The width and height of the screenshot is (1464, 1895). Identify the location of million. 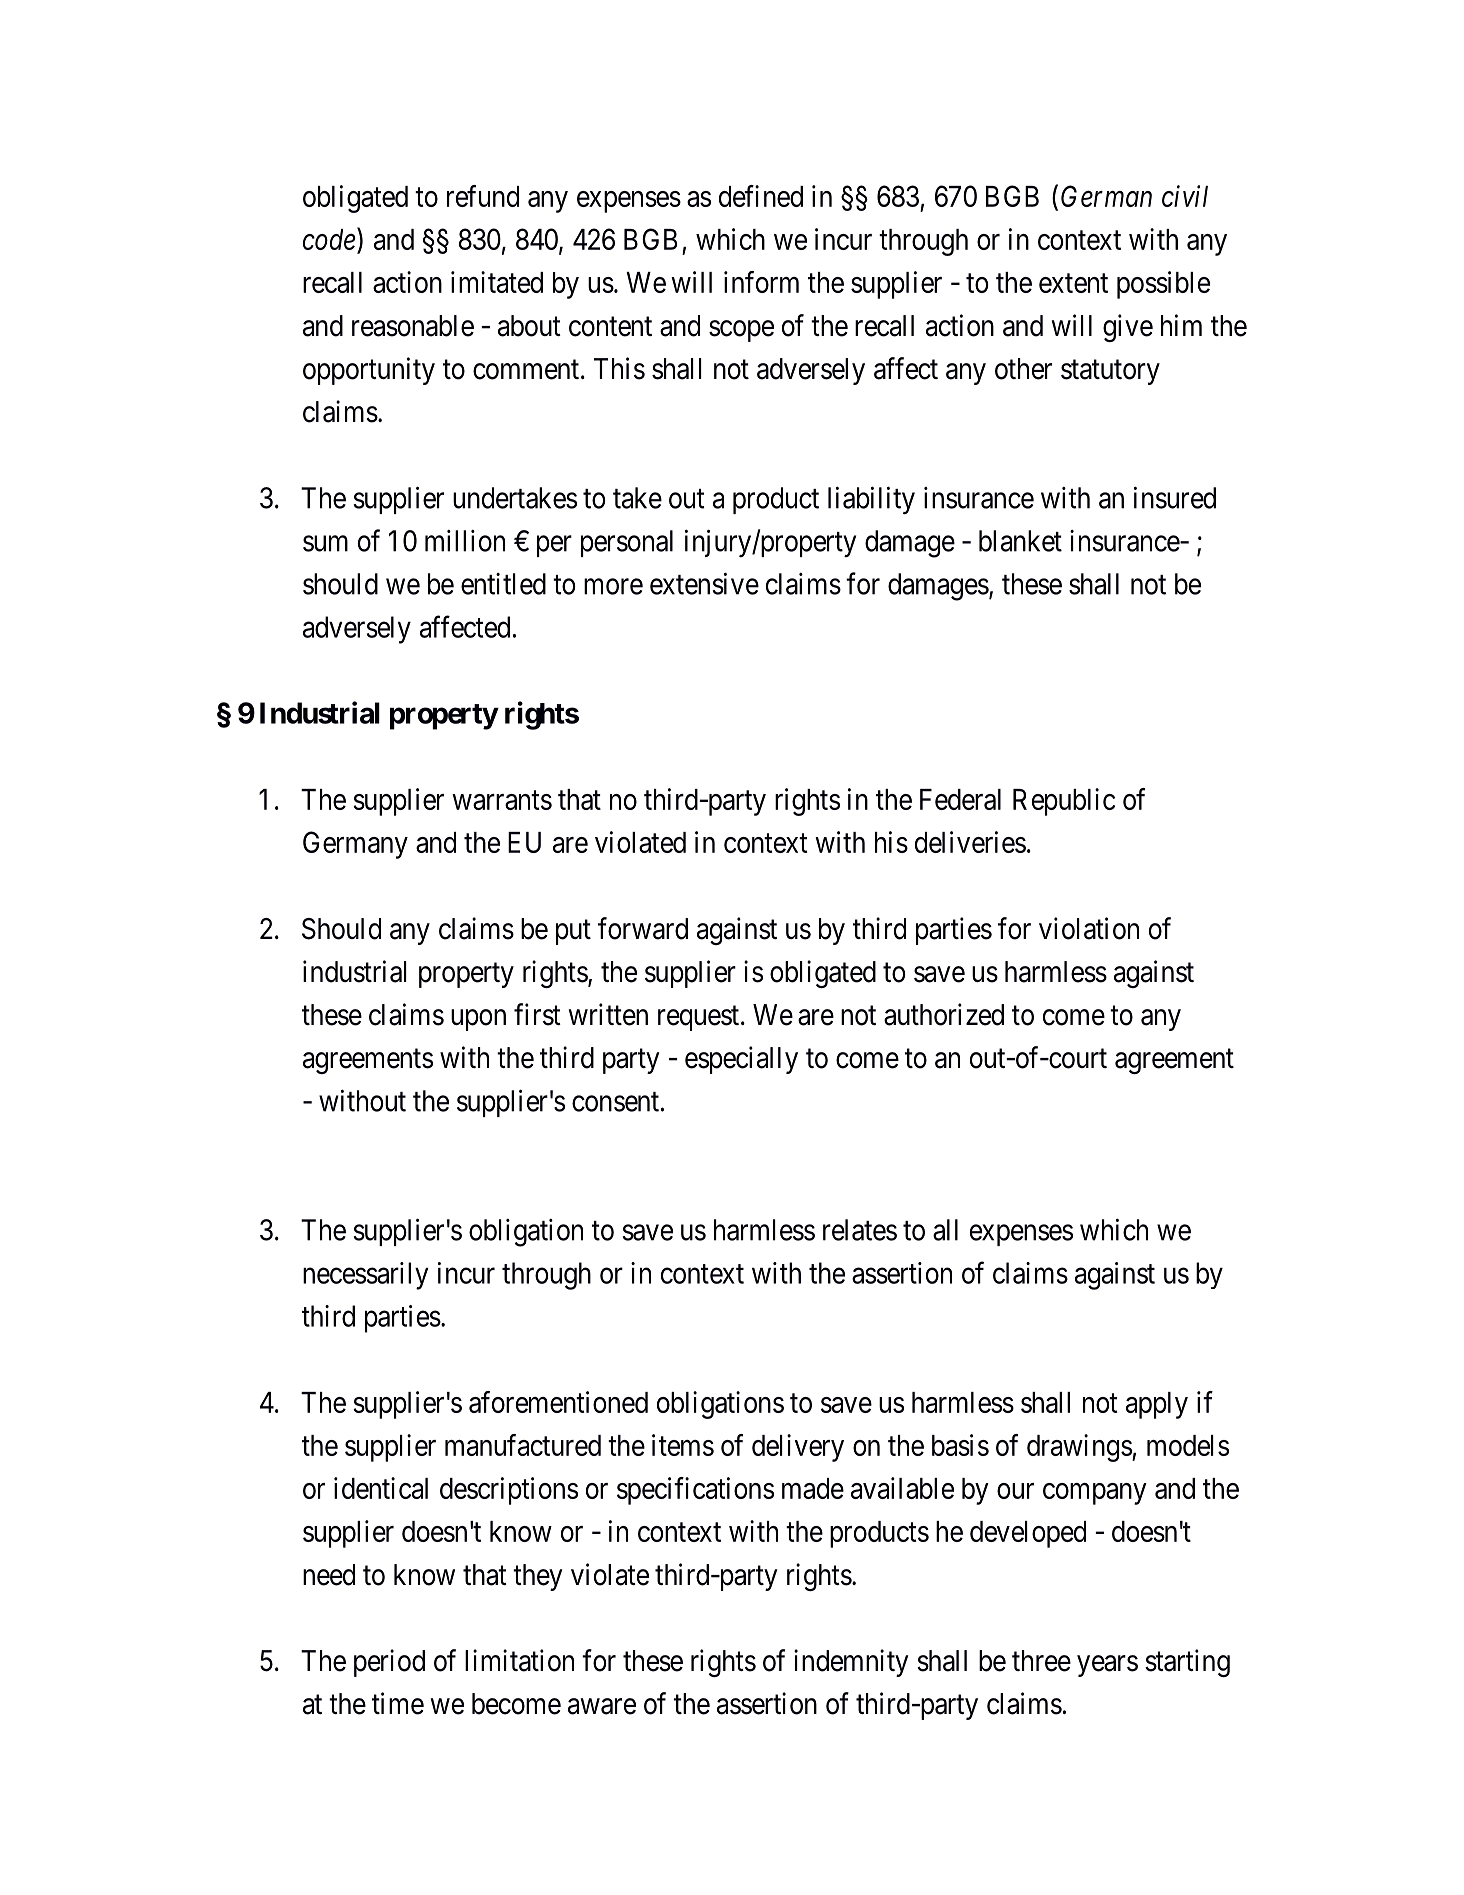
(465, 541).
